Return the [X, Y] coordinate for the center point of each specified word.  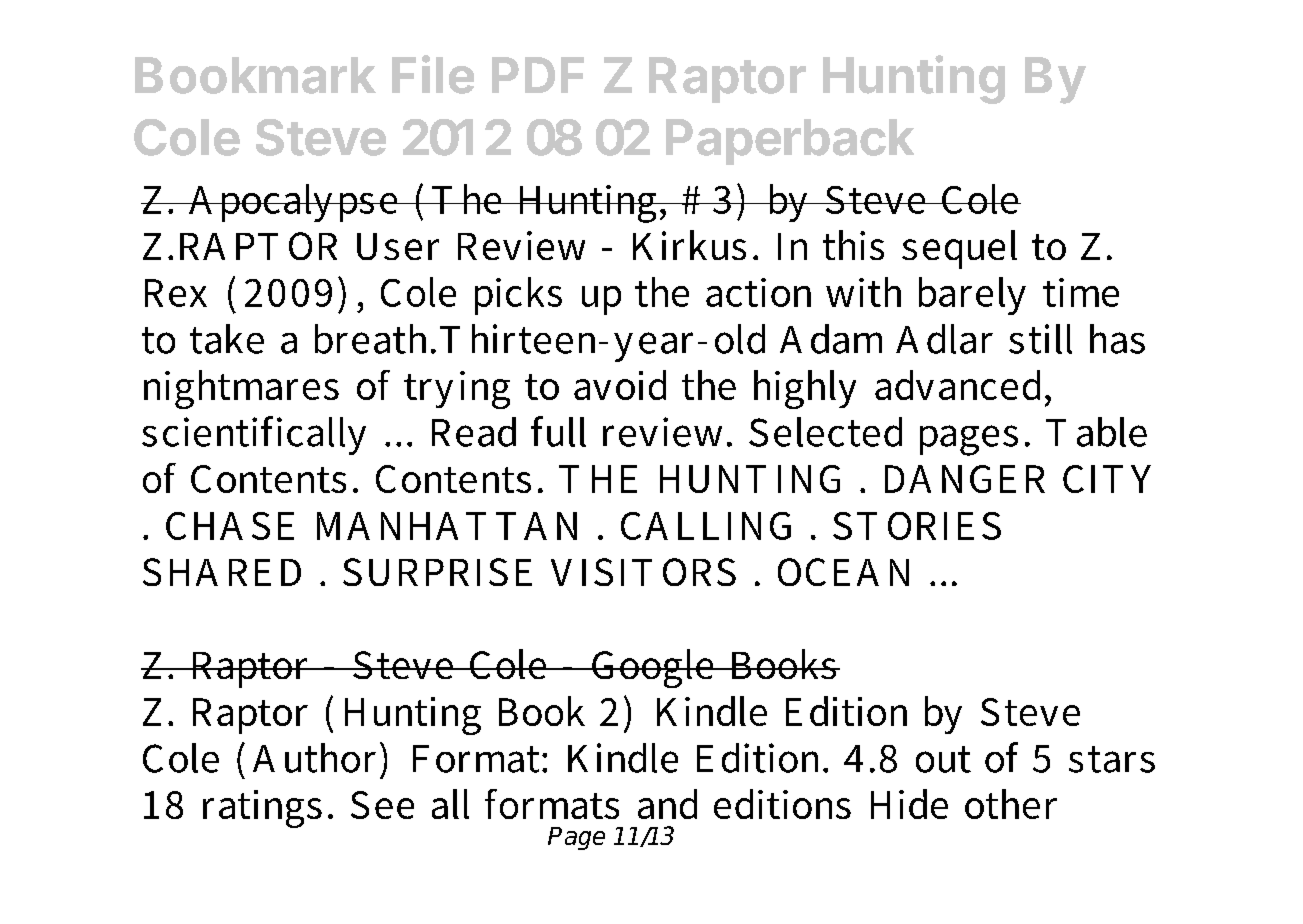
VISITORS [643, 572]
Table [1096, 432]
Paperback [790, 142]
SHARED [222, 572]
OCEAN [843, 572]
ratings [262, 809]
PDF [538, 75]
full [558, 431]
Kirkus [689, 245]
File [433, 74]
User [398, 246]
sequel [959, 249]
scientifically [254, 435]
